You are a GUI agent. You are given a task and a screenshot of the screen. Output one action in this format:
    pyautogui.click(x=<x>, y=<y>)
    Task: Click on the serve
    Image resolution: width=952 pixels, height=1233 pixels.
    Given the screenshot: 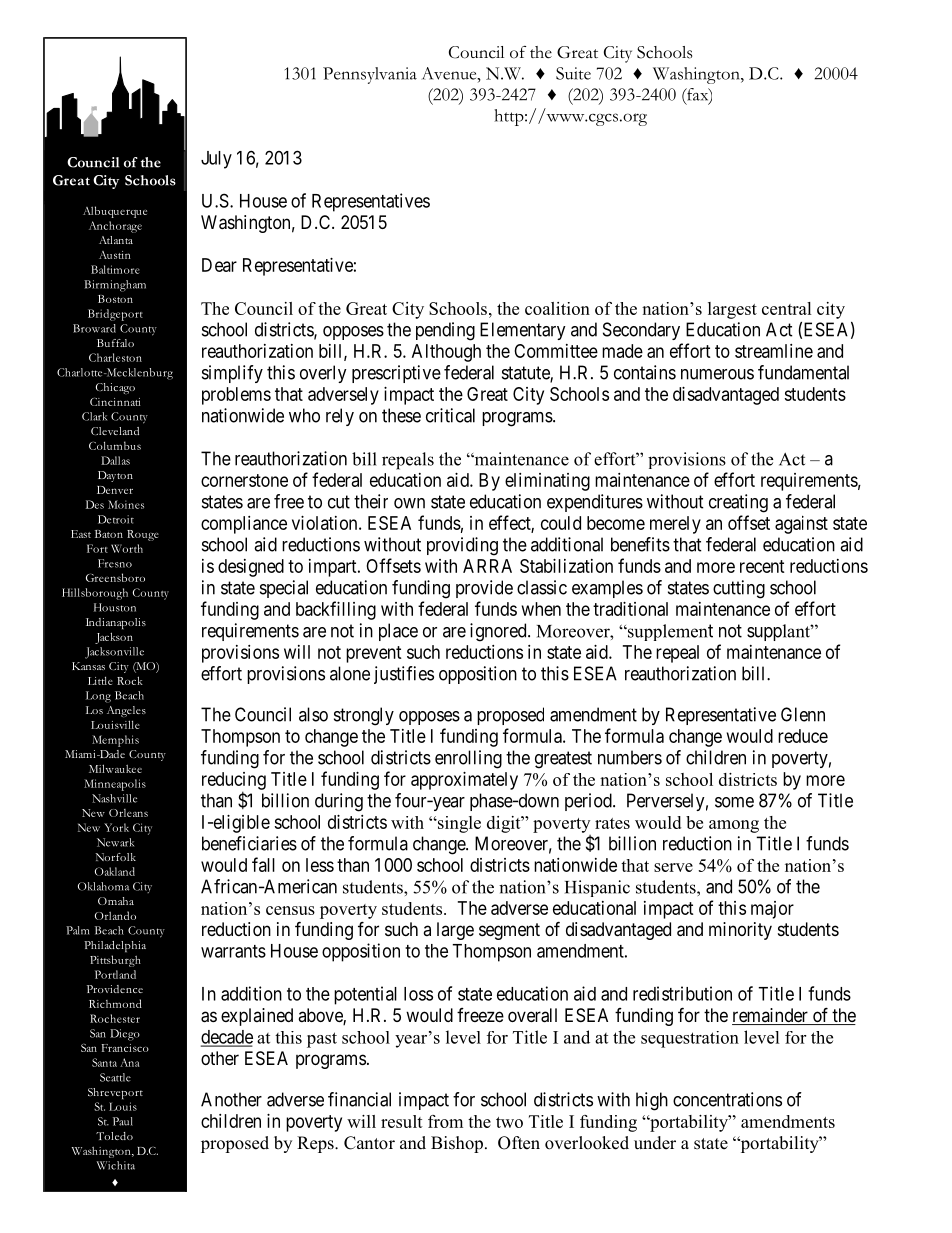 What is the action you would take?
    pyautogui.click(x=673, y=867)
